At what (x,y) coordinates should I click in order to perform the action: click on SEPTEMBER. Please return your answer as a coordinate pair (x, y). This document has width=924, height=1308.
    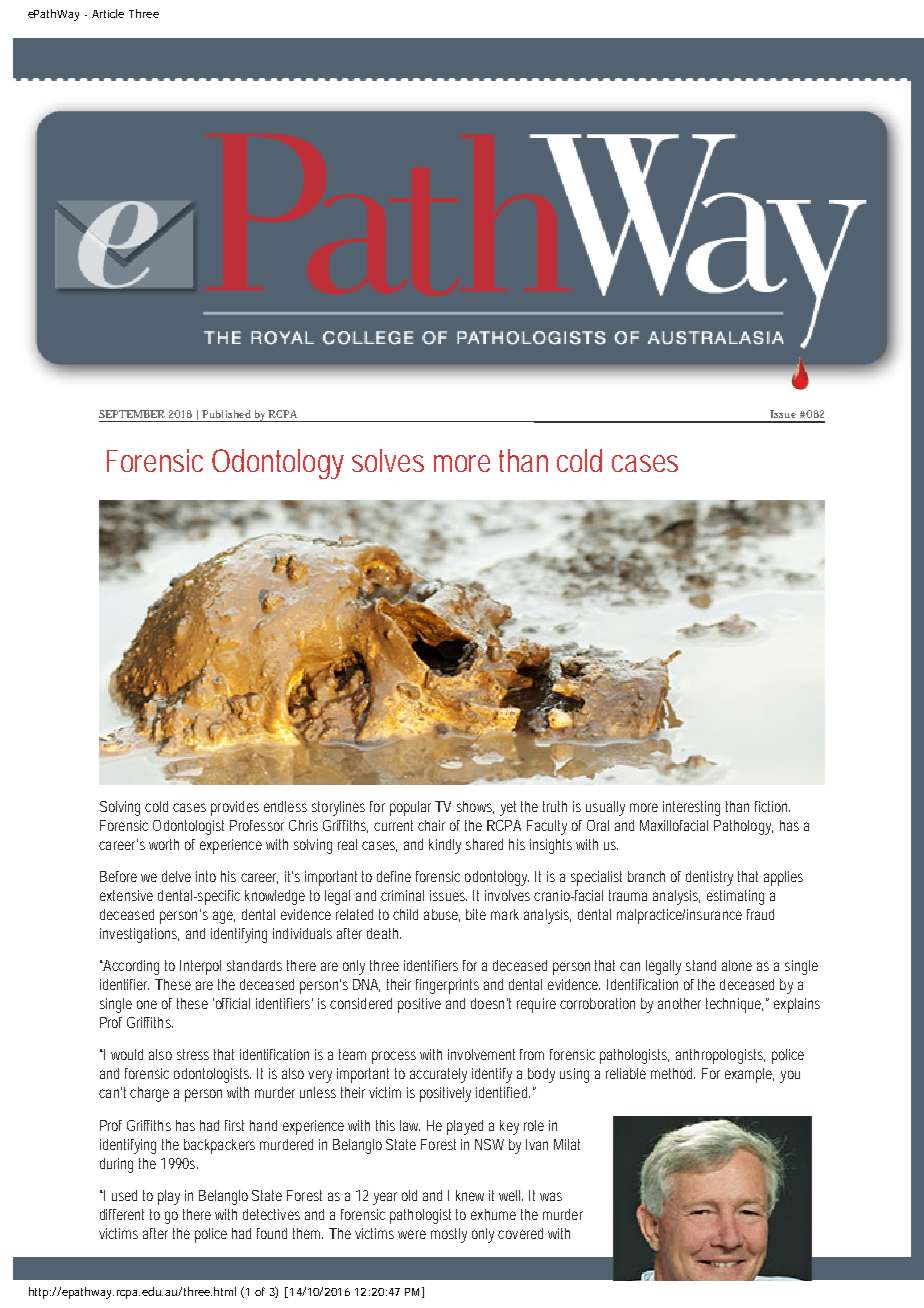
    Looking at the image, I should click on (132, 414).
